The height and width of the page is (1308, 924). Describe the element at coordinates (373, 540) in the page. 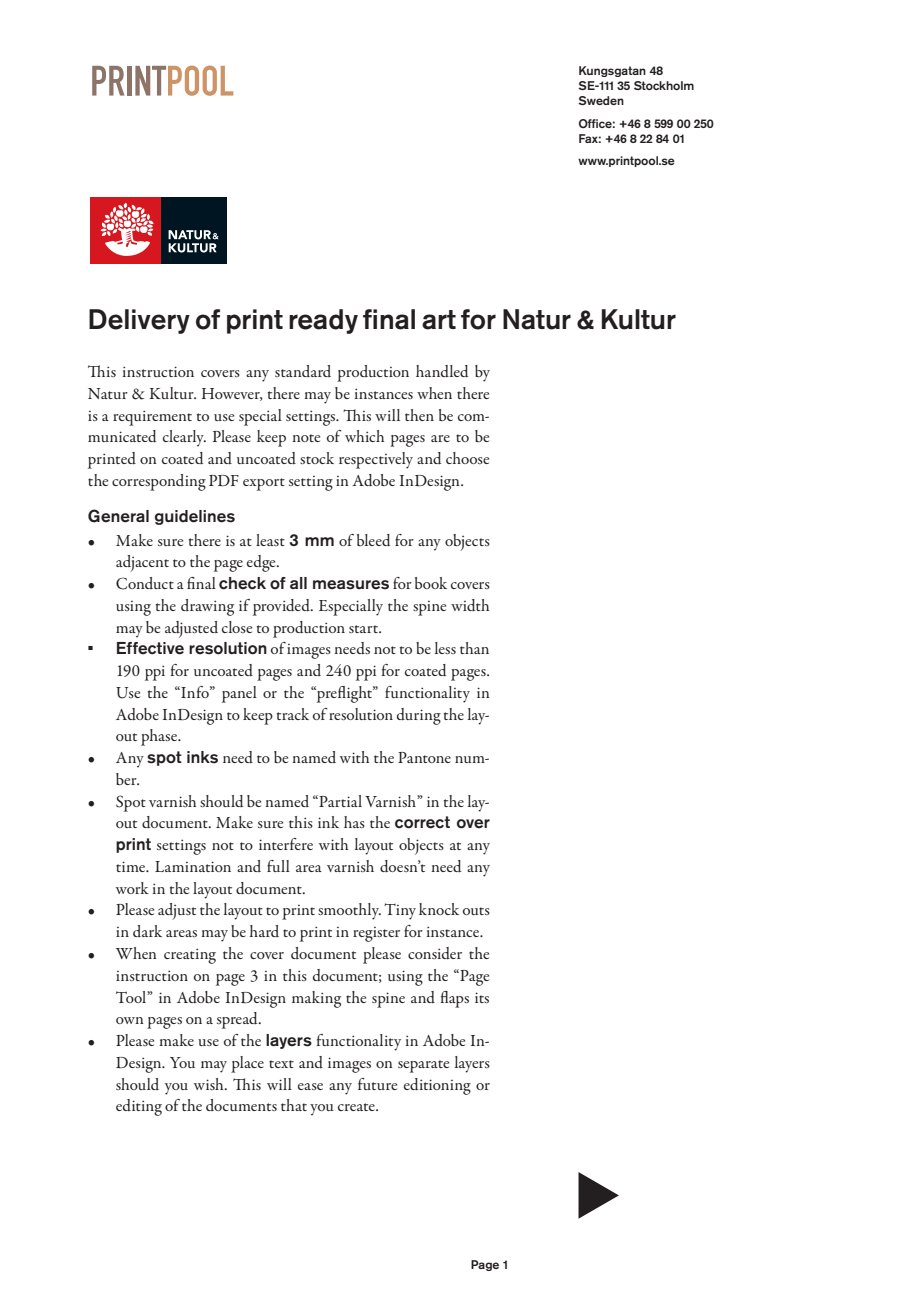

I see `bleed` at that location.
